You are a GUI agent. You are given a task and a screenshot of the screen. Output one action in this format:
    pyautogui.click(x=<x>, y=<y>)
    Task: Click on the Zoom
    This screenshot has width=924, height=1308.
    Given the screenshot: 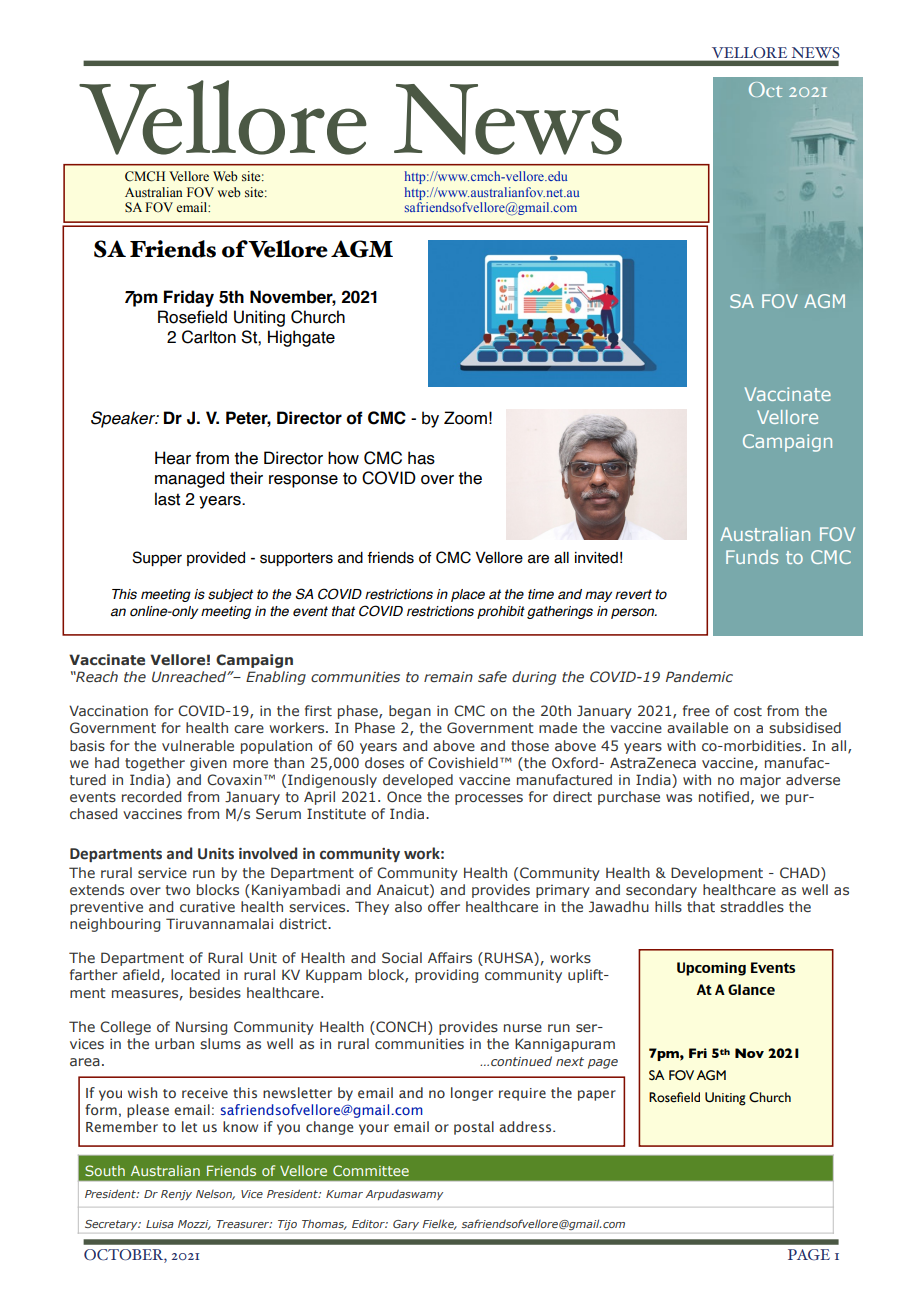 What is the action you would take?
    pyautogui.click(x=465, y=418)
